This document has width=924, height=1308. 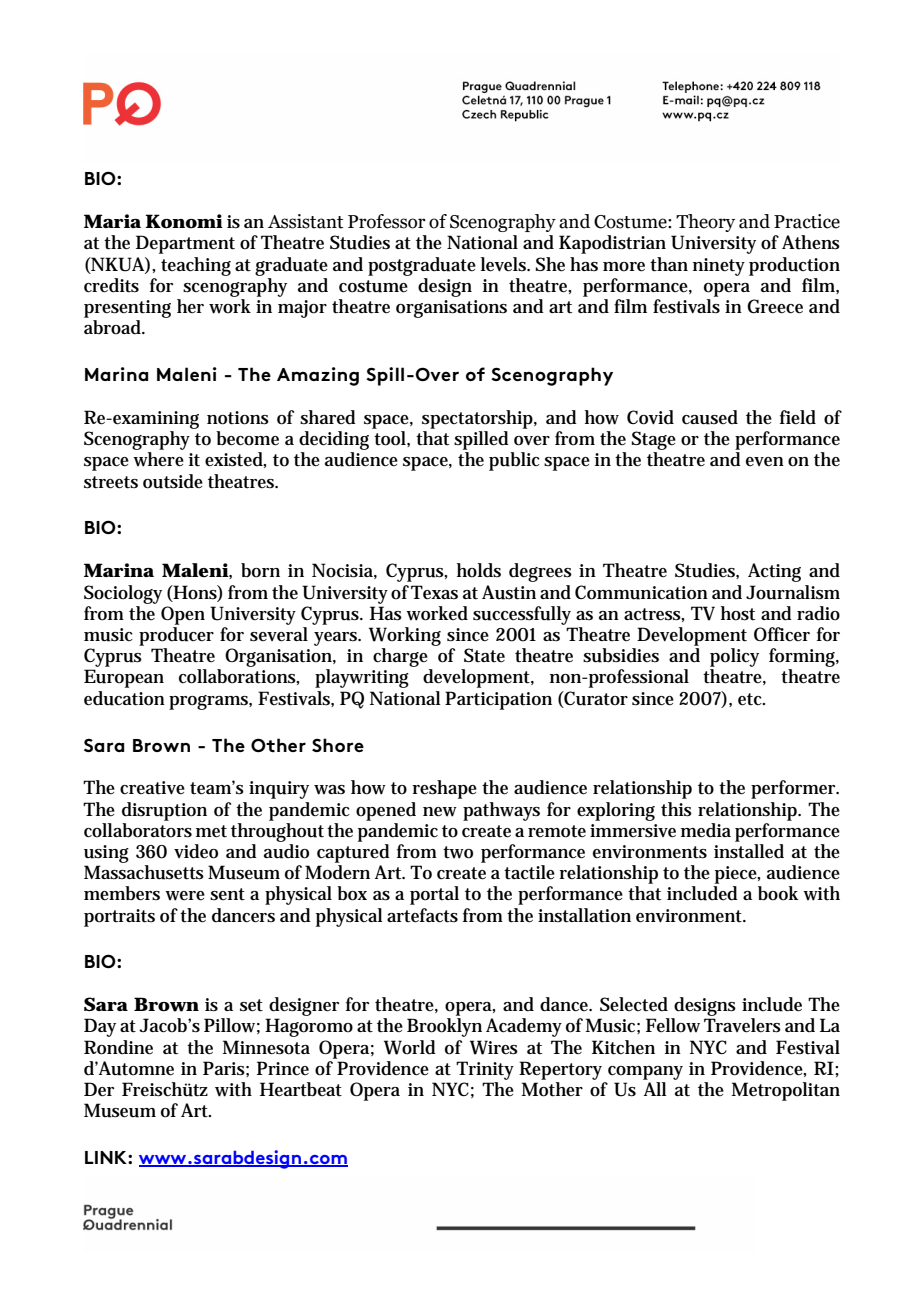 What do you see at coordinates (719, 267) in the document?
I see `ninety` at bounding box center [719, 267].
